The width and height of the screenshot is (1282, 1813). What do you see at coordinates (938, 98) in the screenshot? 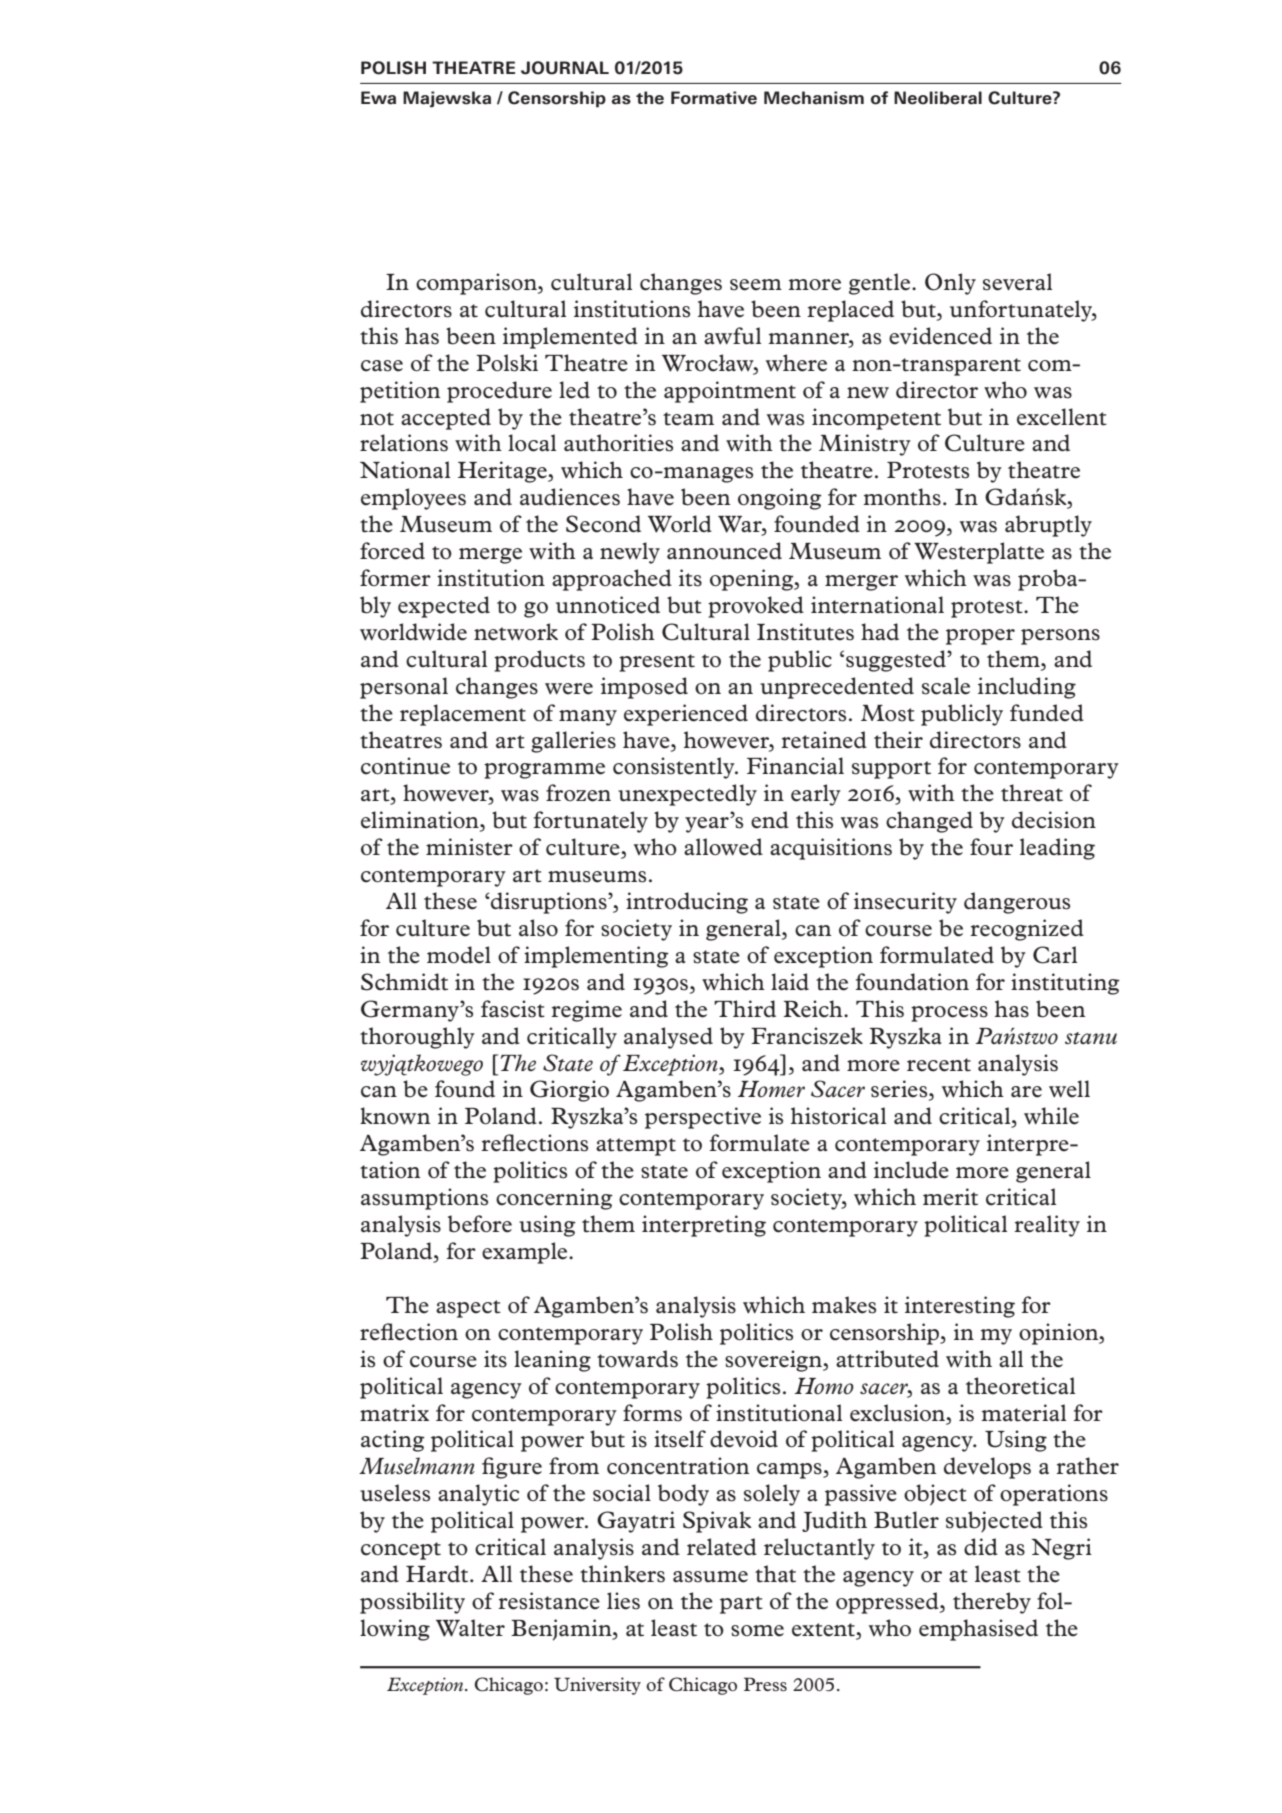
I see `Neoliberal` at bounding box center [938, 98].
